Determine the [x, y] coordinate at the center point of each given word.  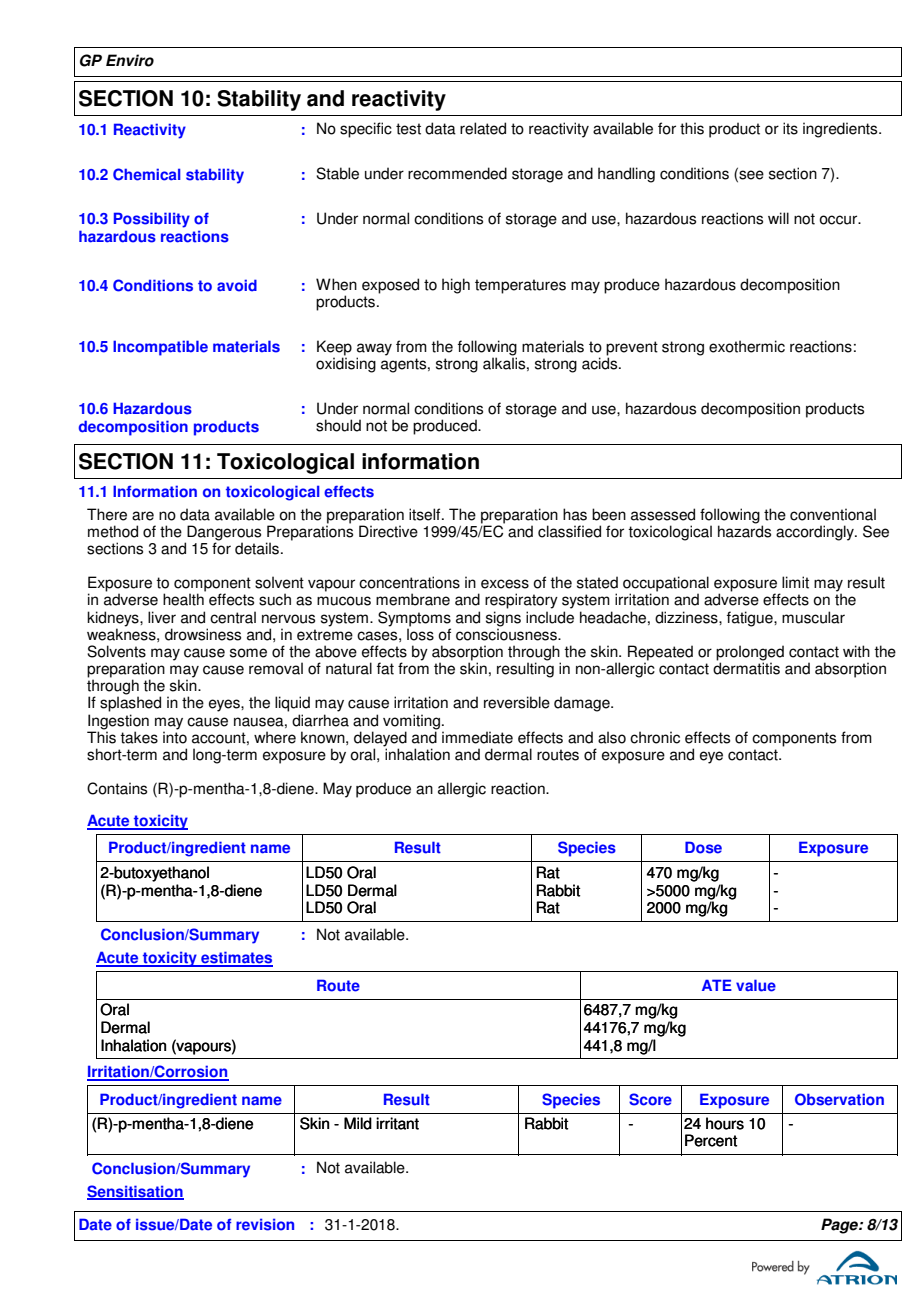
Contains [117, 788]
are [143, 516]
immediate [477, 737]
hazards [744, 530]
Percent [711, 1140]
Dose [703, 847]
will [778, 218]
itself [426, 514]
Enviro [130, 60]
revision [265, 1224]
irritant [397, 1123]
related [483, 128]
